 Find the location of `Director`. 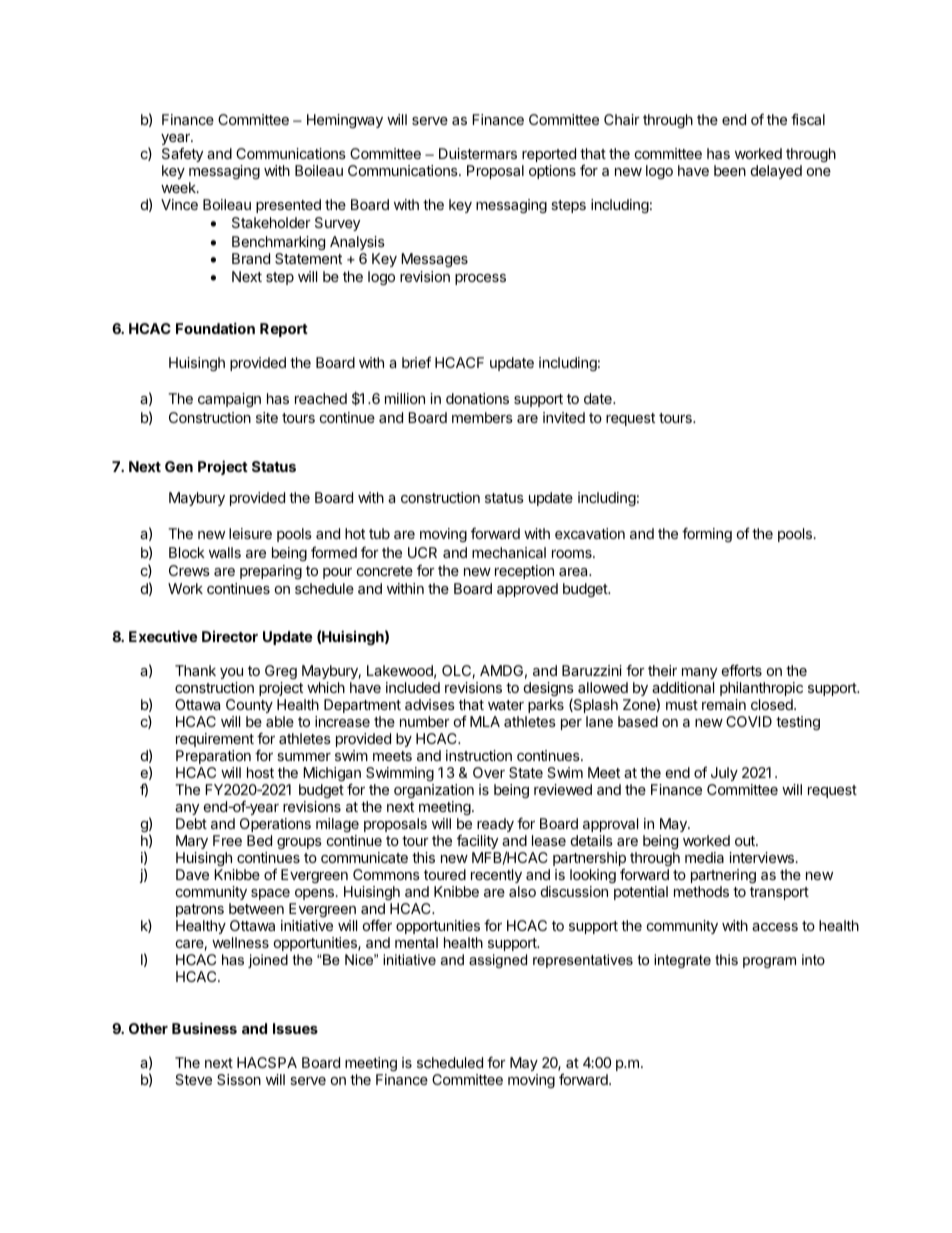

Director is located at coordinates (230, 636).
